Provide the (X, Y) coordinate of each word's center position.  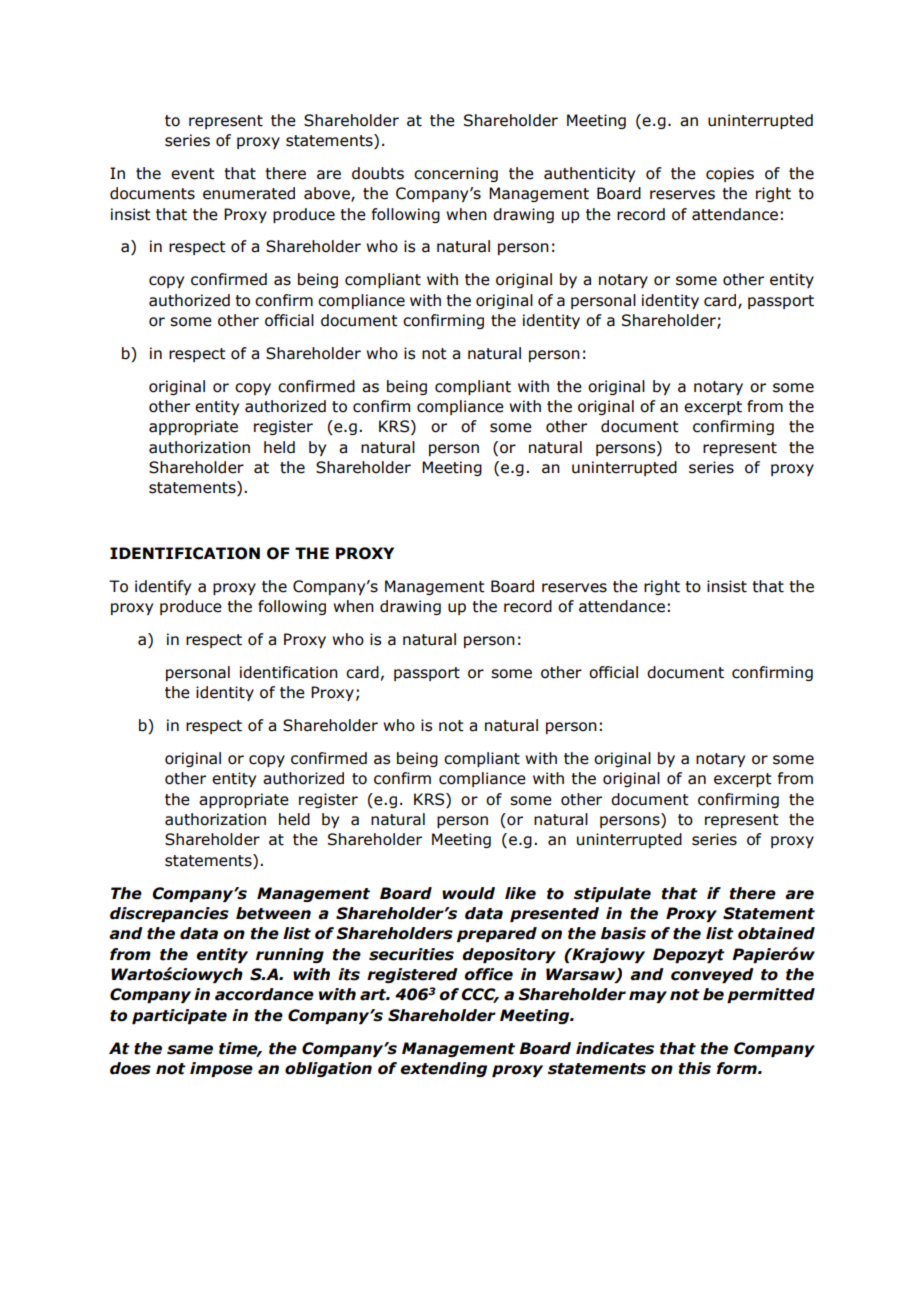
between (273, 913)
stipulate (612, 894)
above (328, 194)
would (468, 893)
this (695, 1068)
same (190, 1050)
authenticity (589, 174)
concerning (456, 174)
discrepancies (169, 914)
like (520, 893)
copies (730, 174)
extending (443, 1069)
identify (163, 587)
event (193, 174)
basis (623, 933)
